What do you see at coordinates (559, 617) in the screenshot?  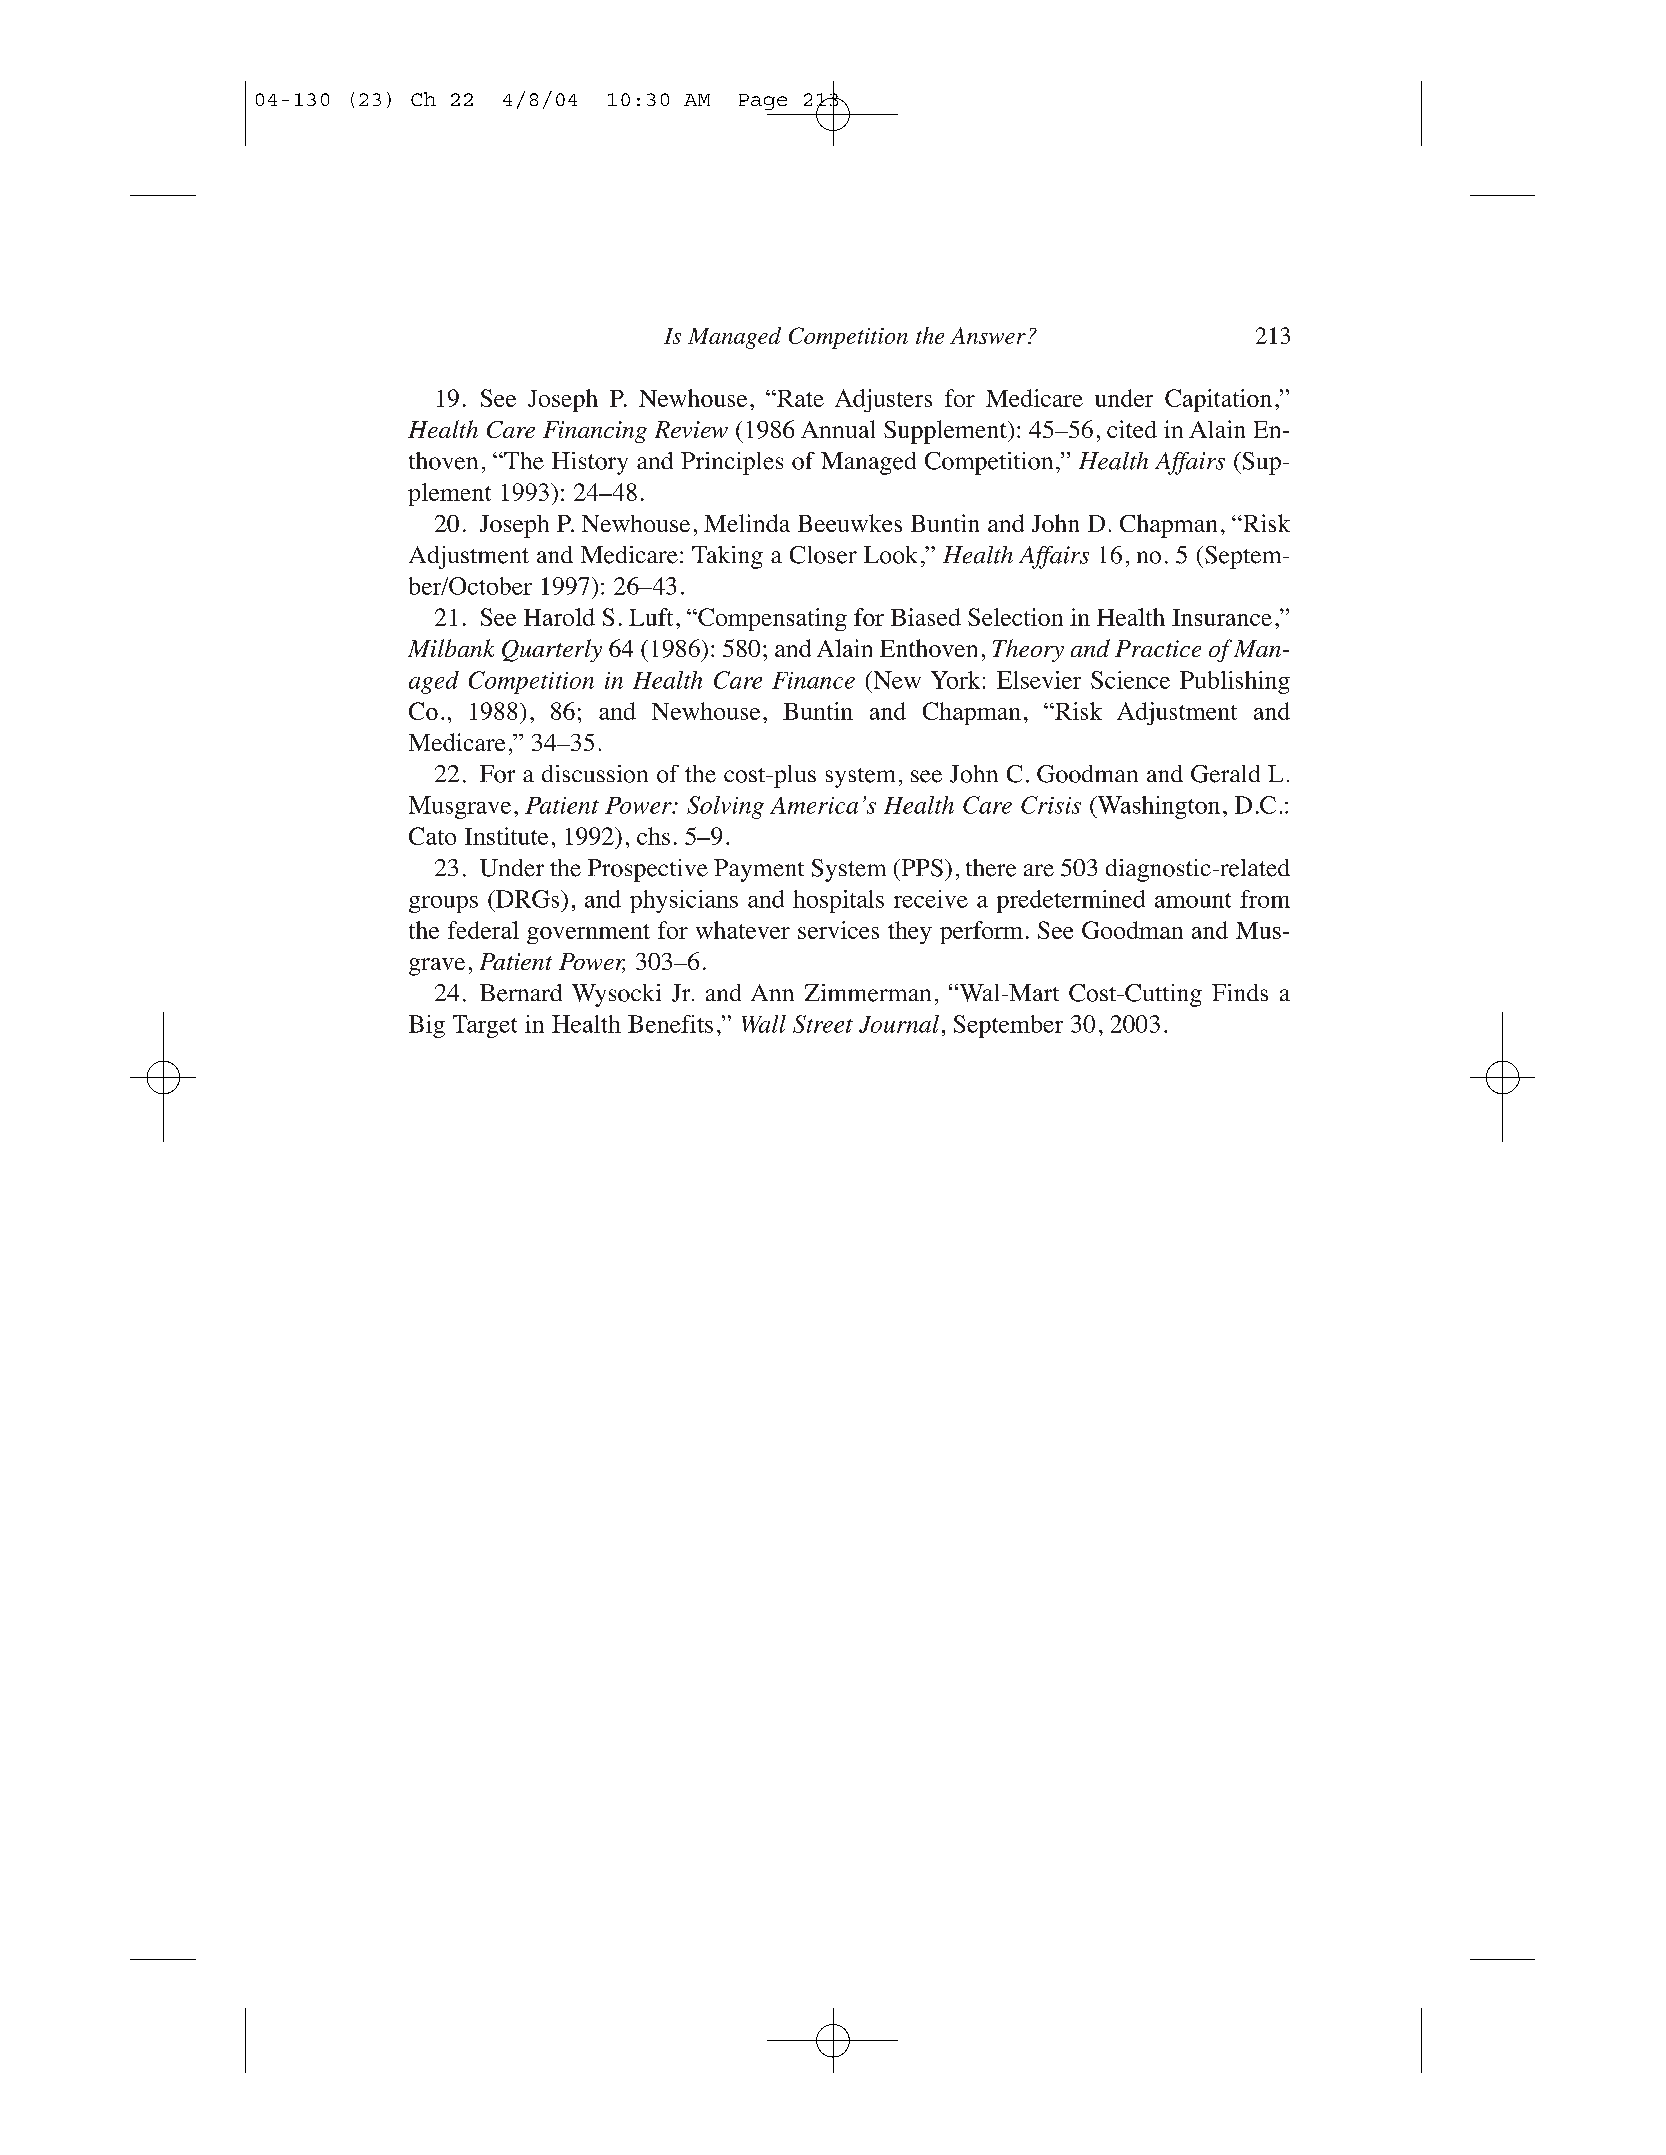 I see `Harold` at bounding box center [559, 617].
